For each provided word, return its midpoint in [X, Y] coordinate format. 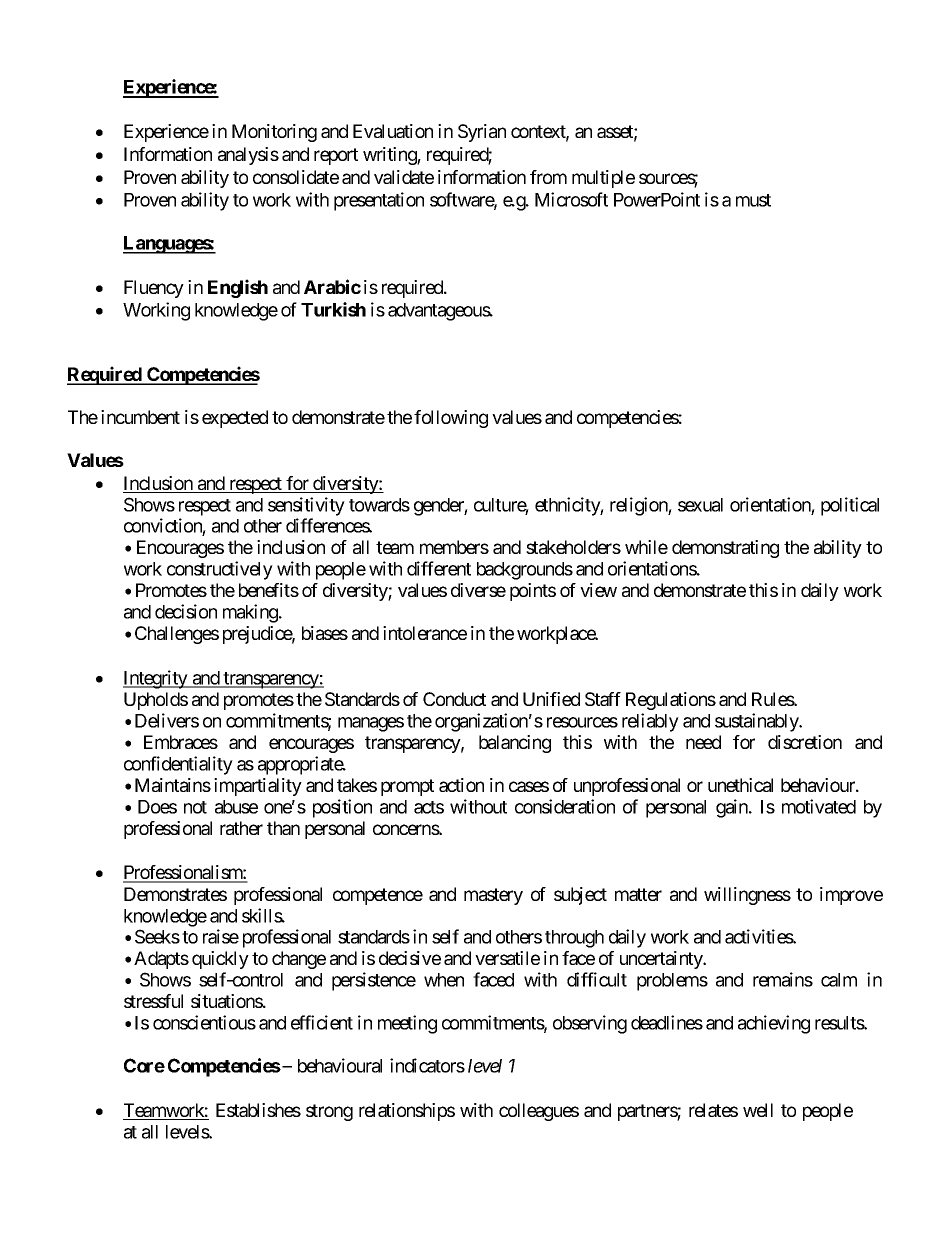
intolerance [425, 633]
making [251, 613]
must [753, 200]
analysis [248, 156]
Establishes [258, 1110]
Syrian [482, 133]
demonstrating [725, 549]
